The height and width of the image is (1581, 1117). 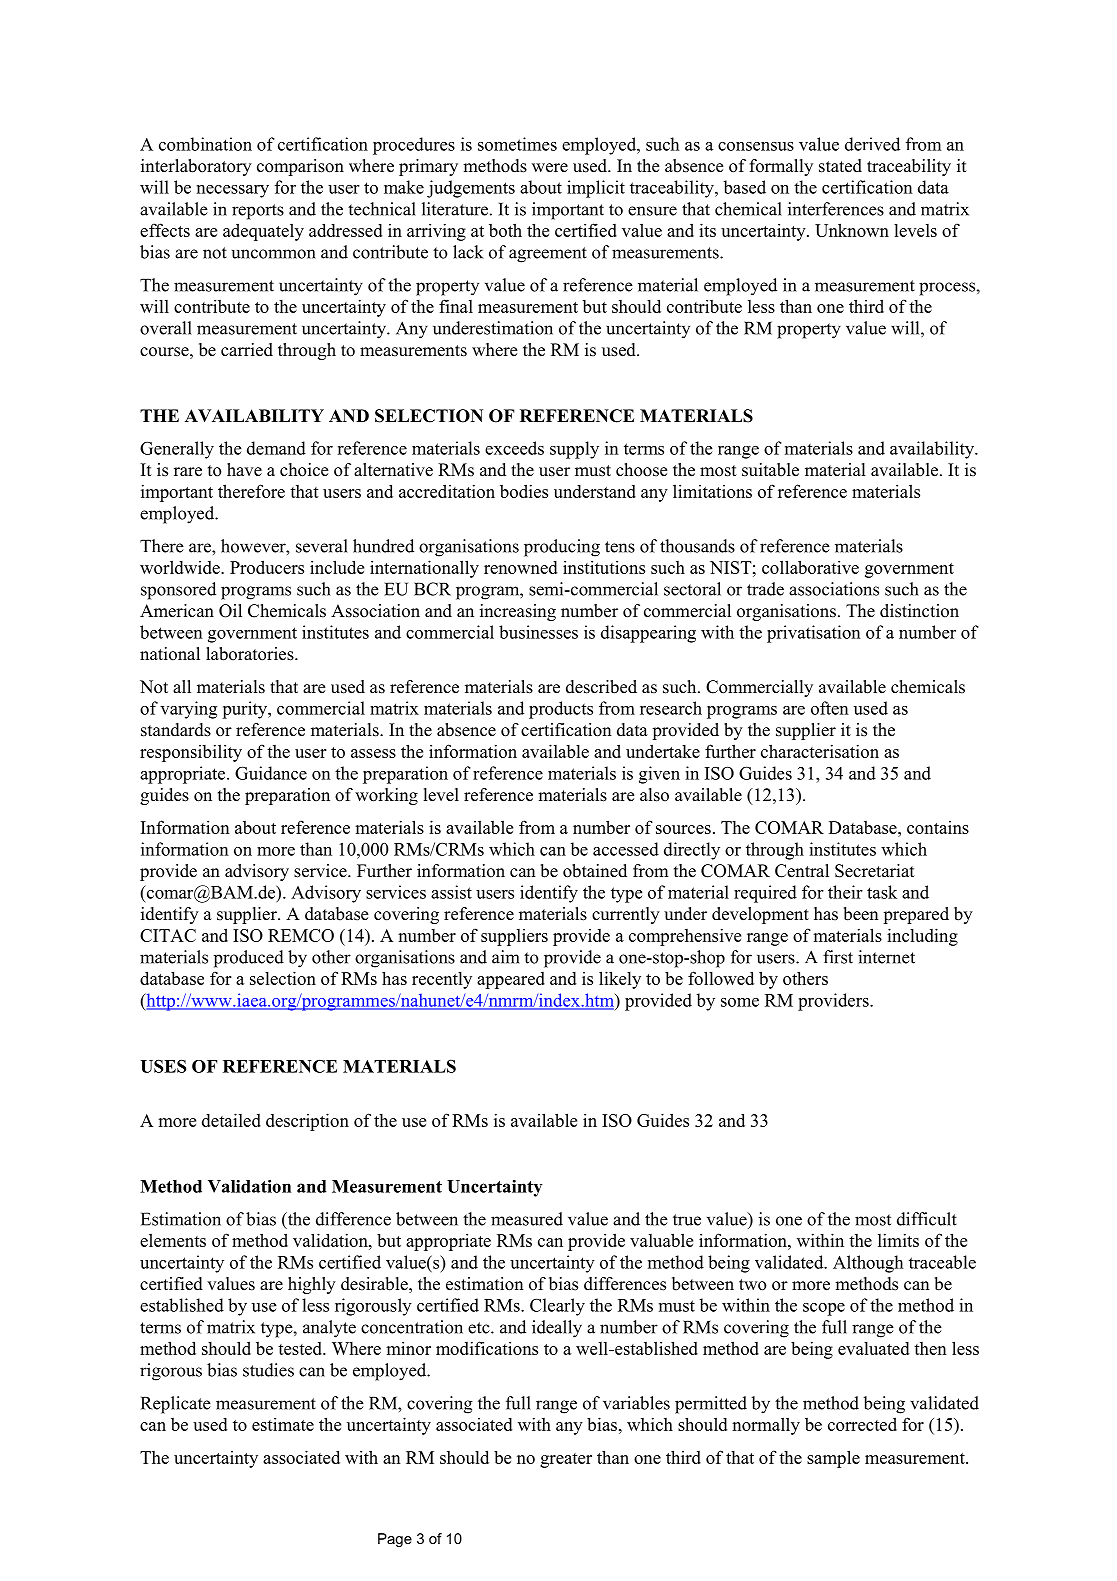 I want to click on measured, so click(x=527, y=1219).
